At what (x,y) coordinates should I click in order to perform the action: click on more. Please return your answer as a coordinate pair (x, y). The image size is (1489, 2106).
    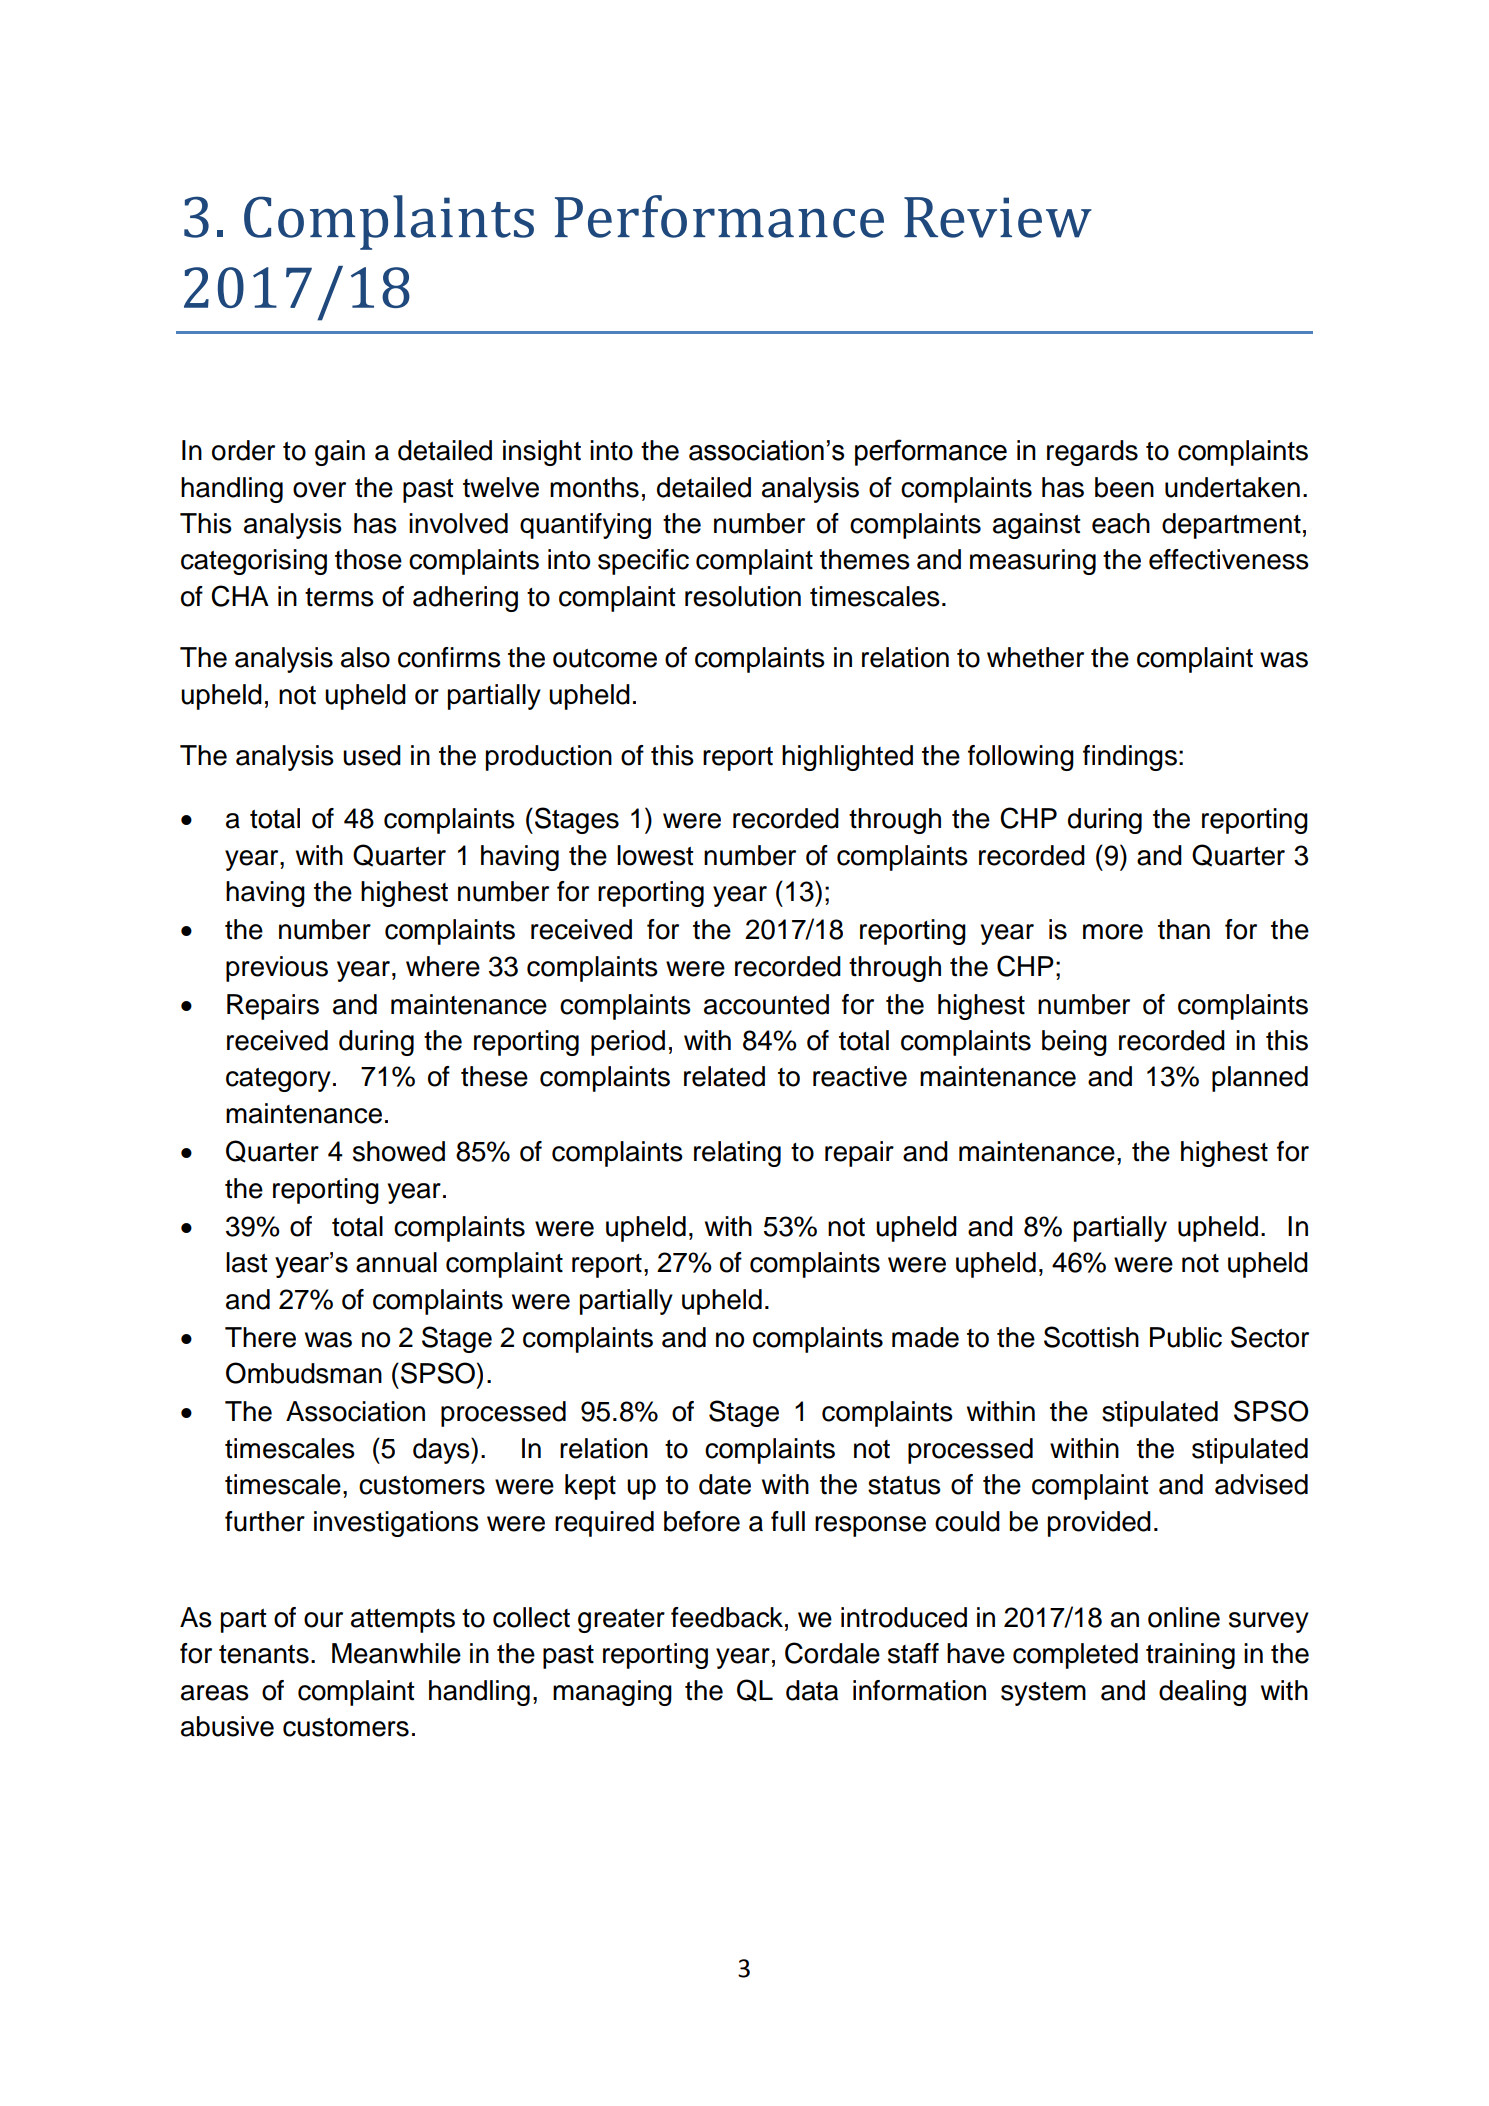
    Looking at the image, I should click on (1113, 932).
